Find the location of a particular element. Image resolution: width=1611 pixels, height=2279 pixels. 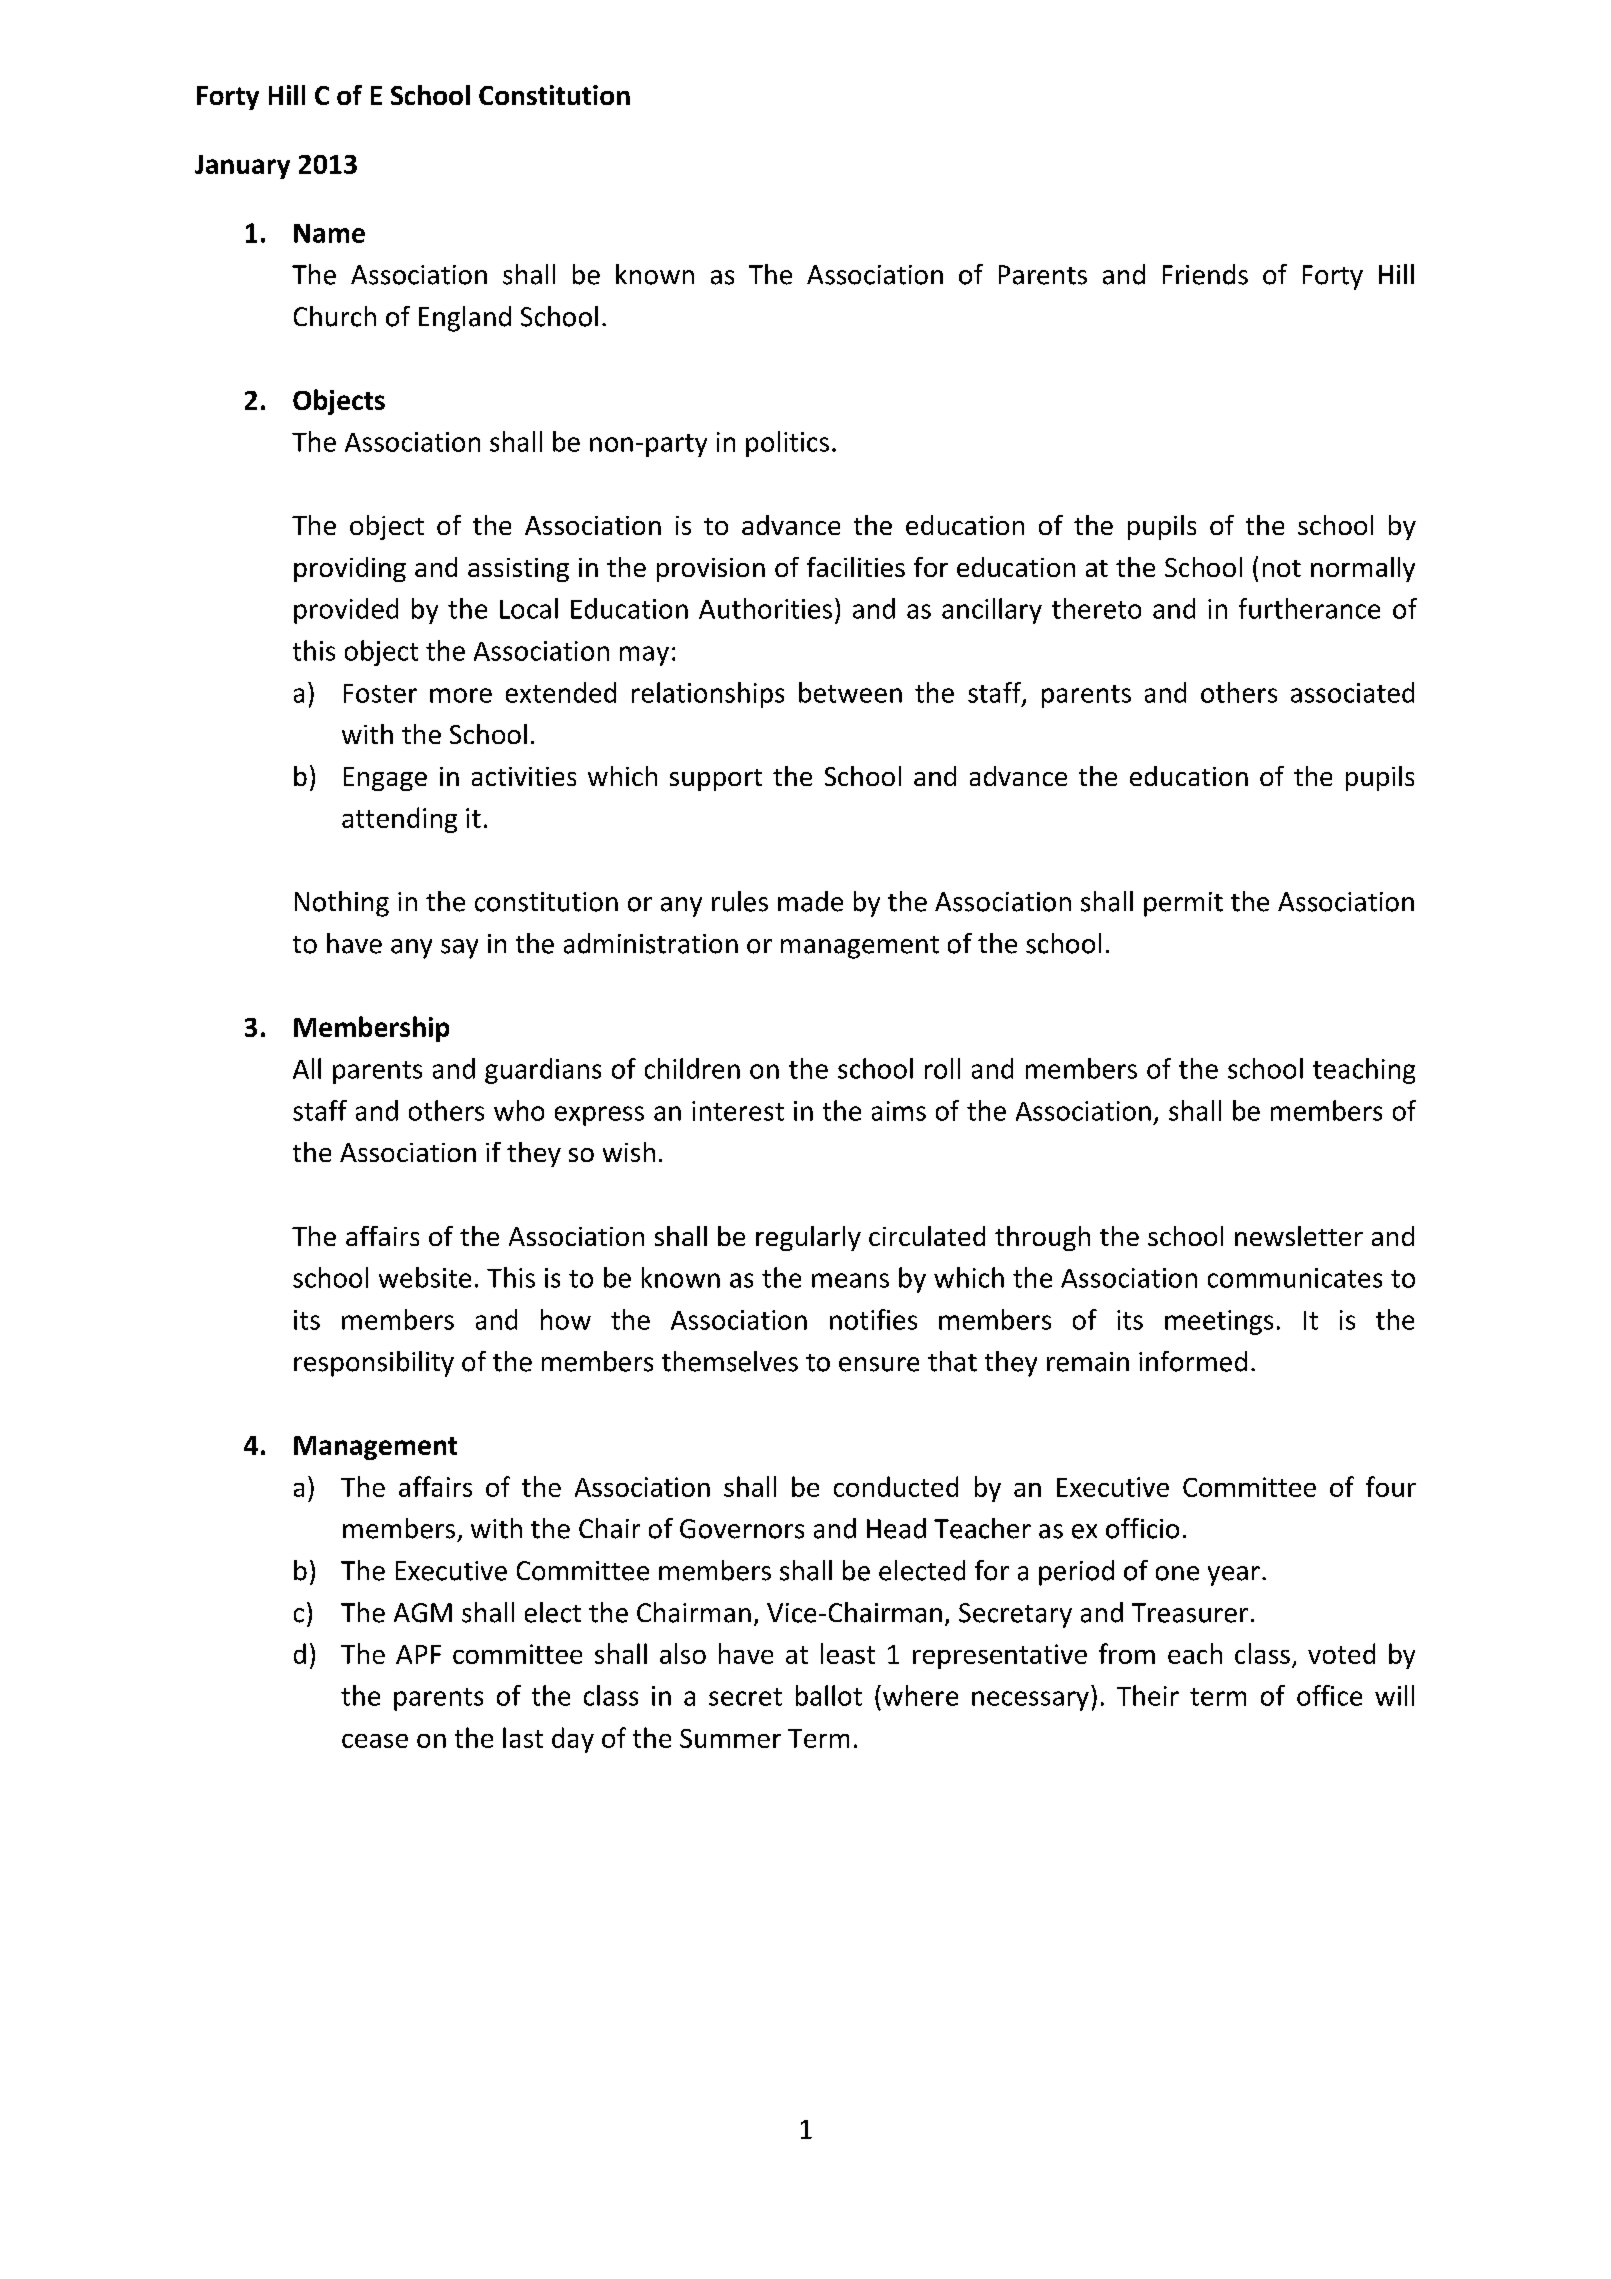

furtherance is located at coordinates (1309, 608).
